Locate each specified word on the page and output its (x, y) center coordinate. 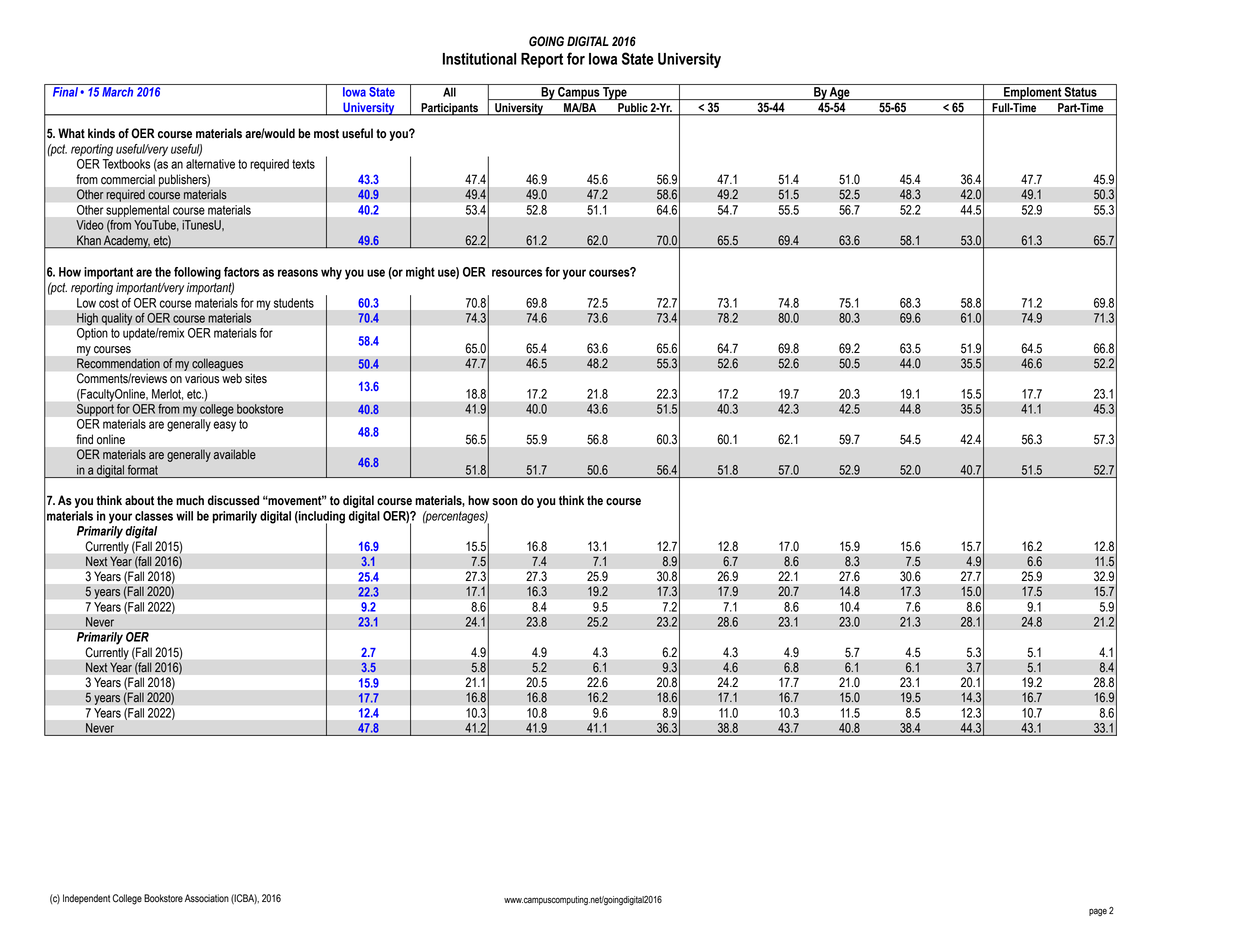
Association (207, 898)
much (190, 500)
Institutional (479, 59)
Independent (86, 899)
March (117, 92)
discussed (233, 500)
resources (517, 273)
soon (505, 502)
